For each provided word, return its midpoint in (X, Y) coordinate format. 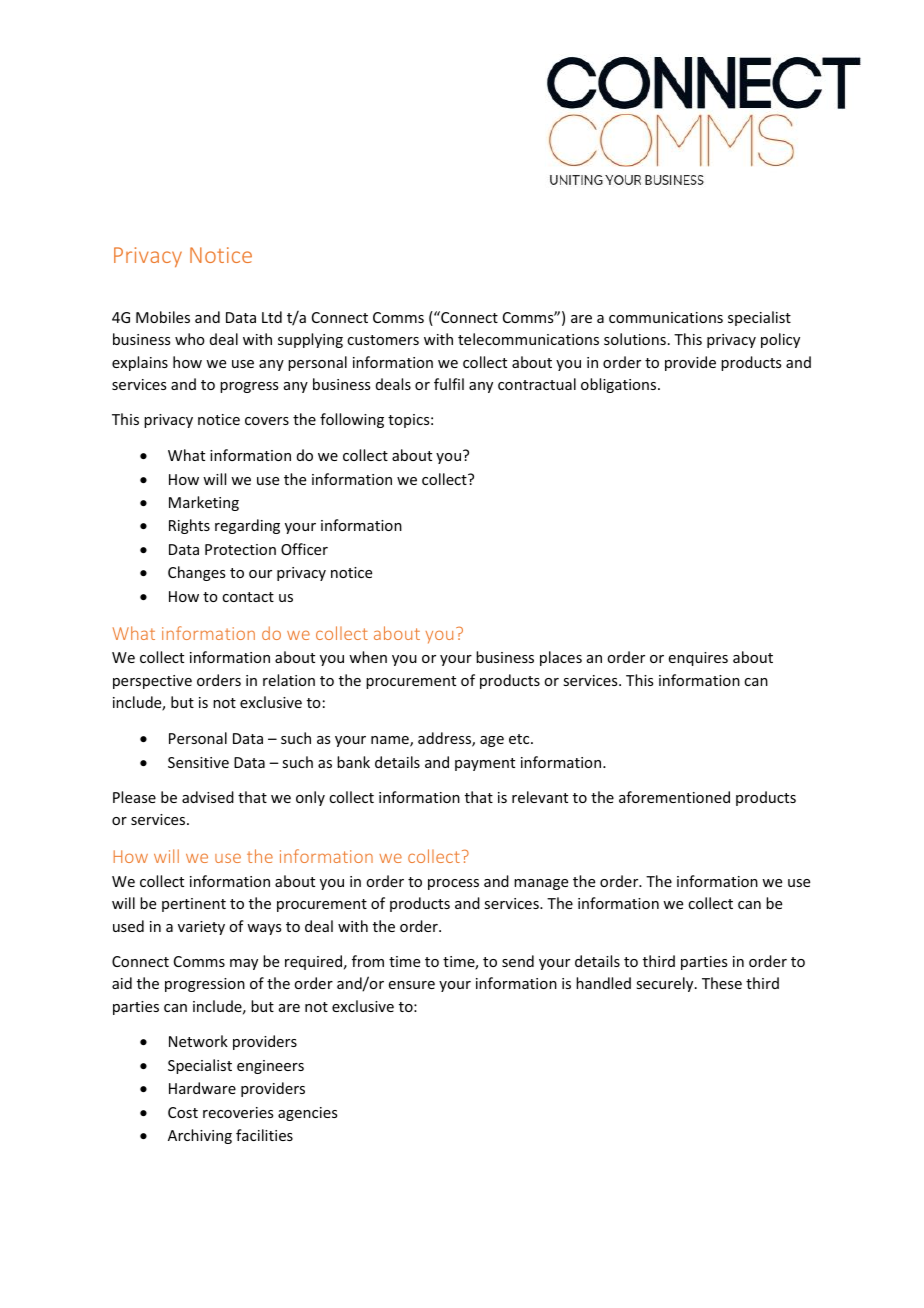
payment (485, 764)
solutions (635, 339)
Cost (183, 1112)
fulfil (449, 384)
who (190, 339)
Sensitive (198, 762)
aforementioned (674, 797)
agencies (307, 1114)
